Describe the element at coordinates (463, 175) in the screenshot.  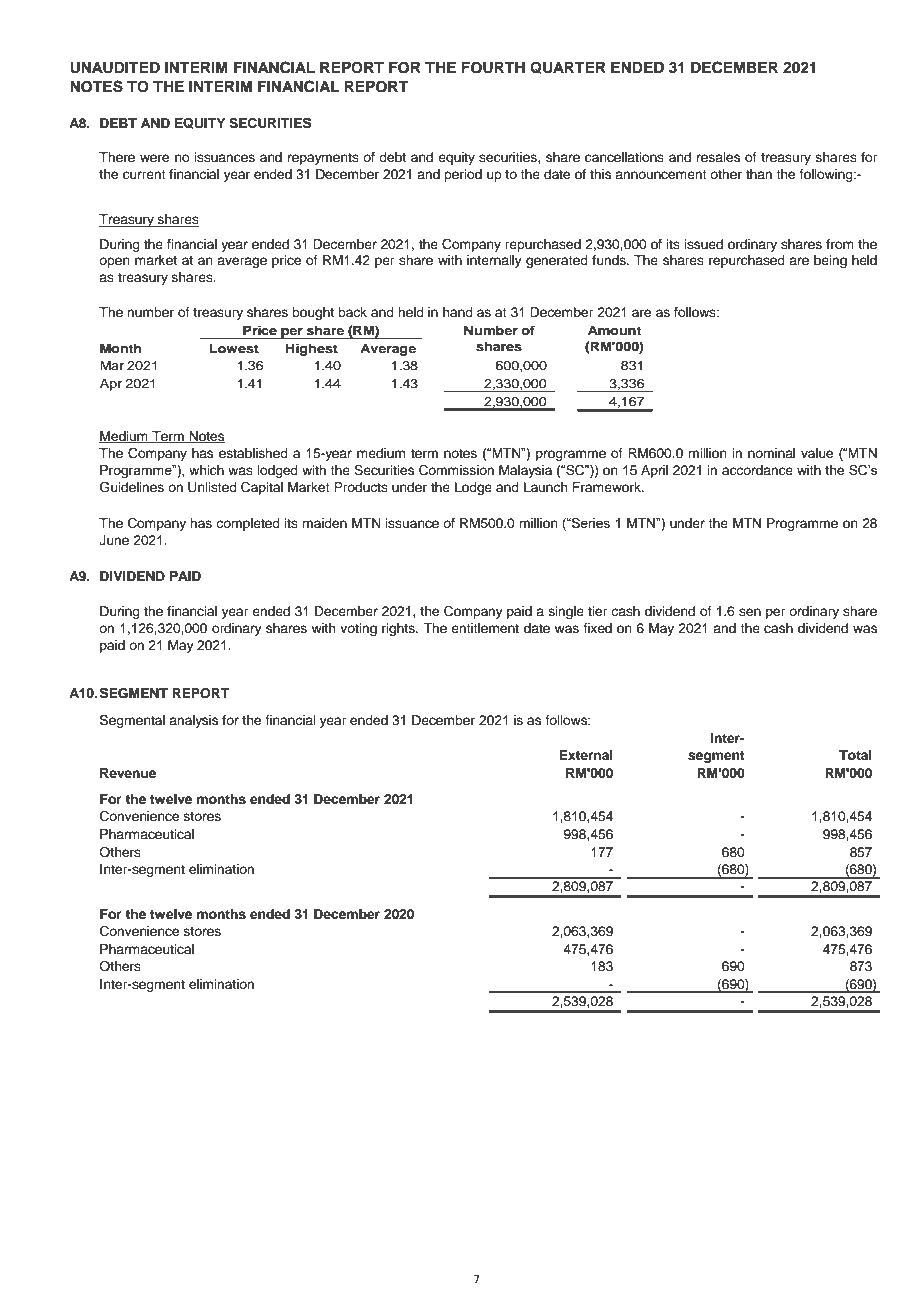
I see `period` at that location.
